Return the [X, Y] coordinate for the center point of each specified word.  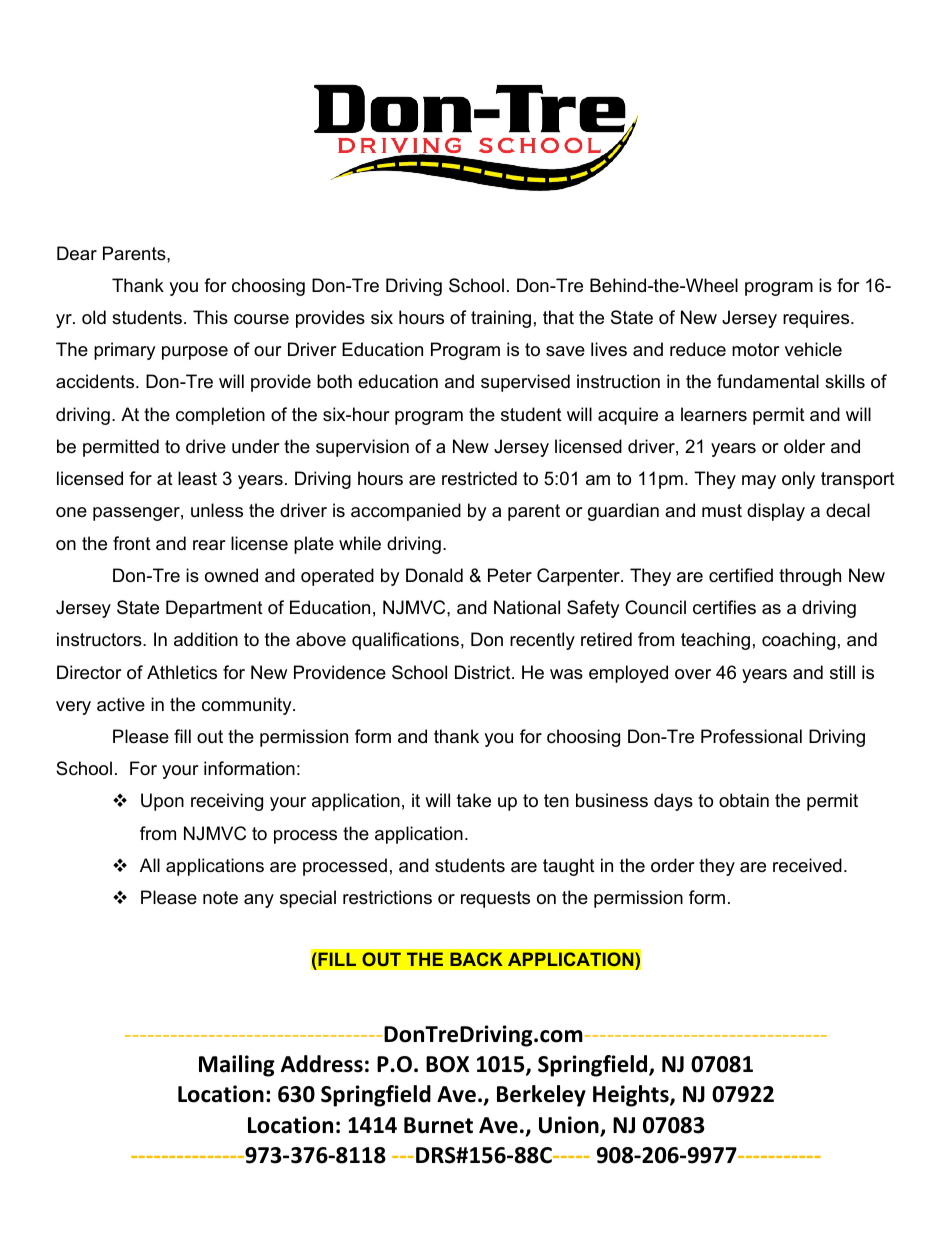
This [210, 317]
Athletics [182, 672]
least [197, 478]
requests [495, 899]
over [693, 674]
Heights [632, 1096]
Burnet [438, 1125]
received [807, 865]
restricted [479, 478]
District [484, 672]
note [220, 898]
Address [322, 1064]
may [759, 482]
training [501, 319]
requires [817, 319]
